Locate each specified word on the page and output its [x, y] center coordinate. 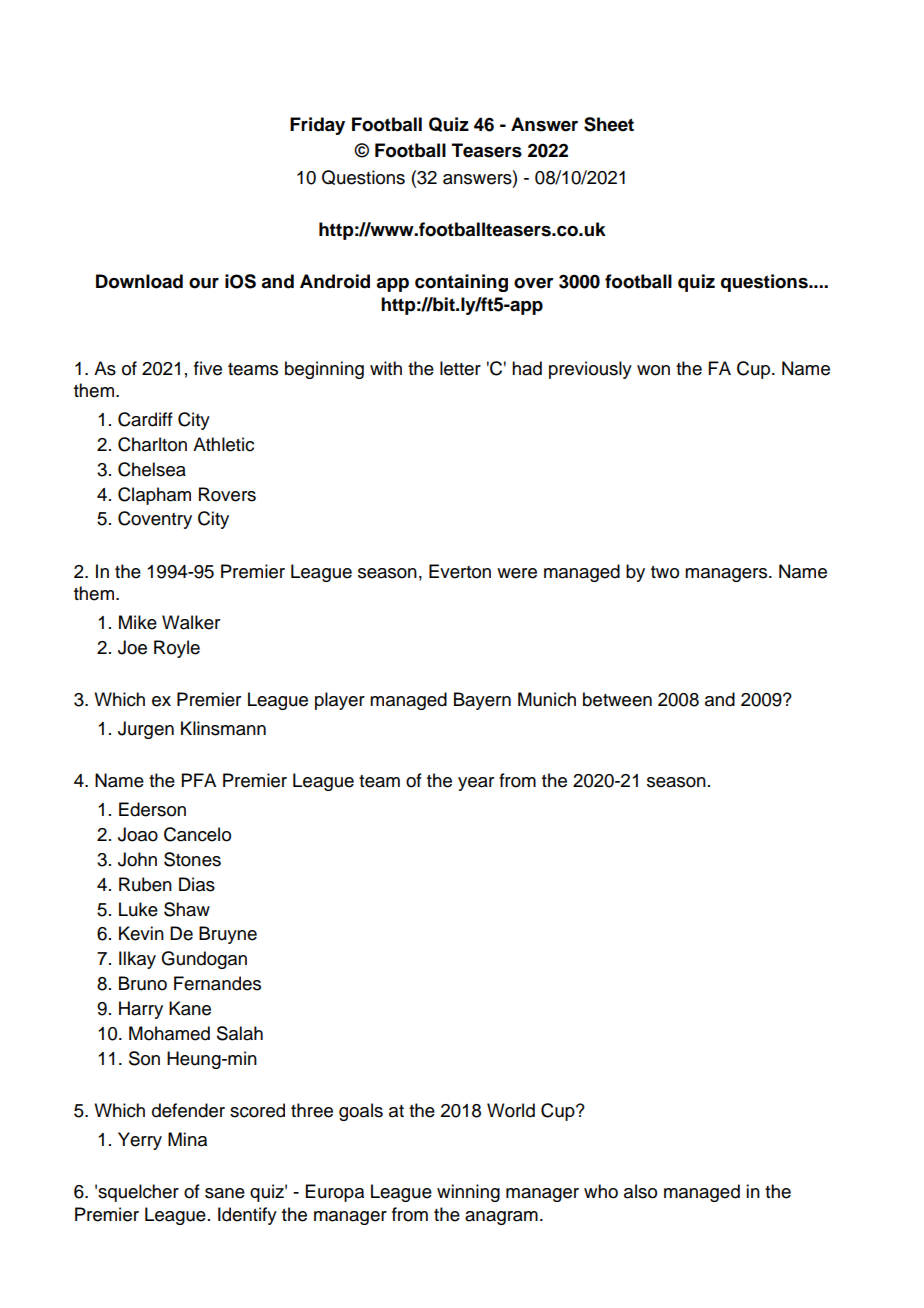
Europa [335, 1193]
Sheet [609, 124]
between [617, 699]
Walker [191, 622]
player [340, 701]
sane [225, 1193]
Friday [317, 126]
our [204, 283]
